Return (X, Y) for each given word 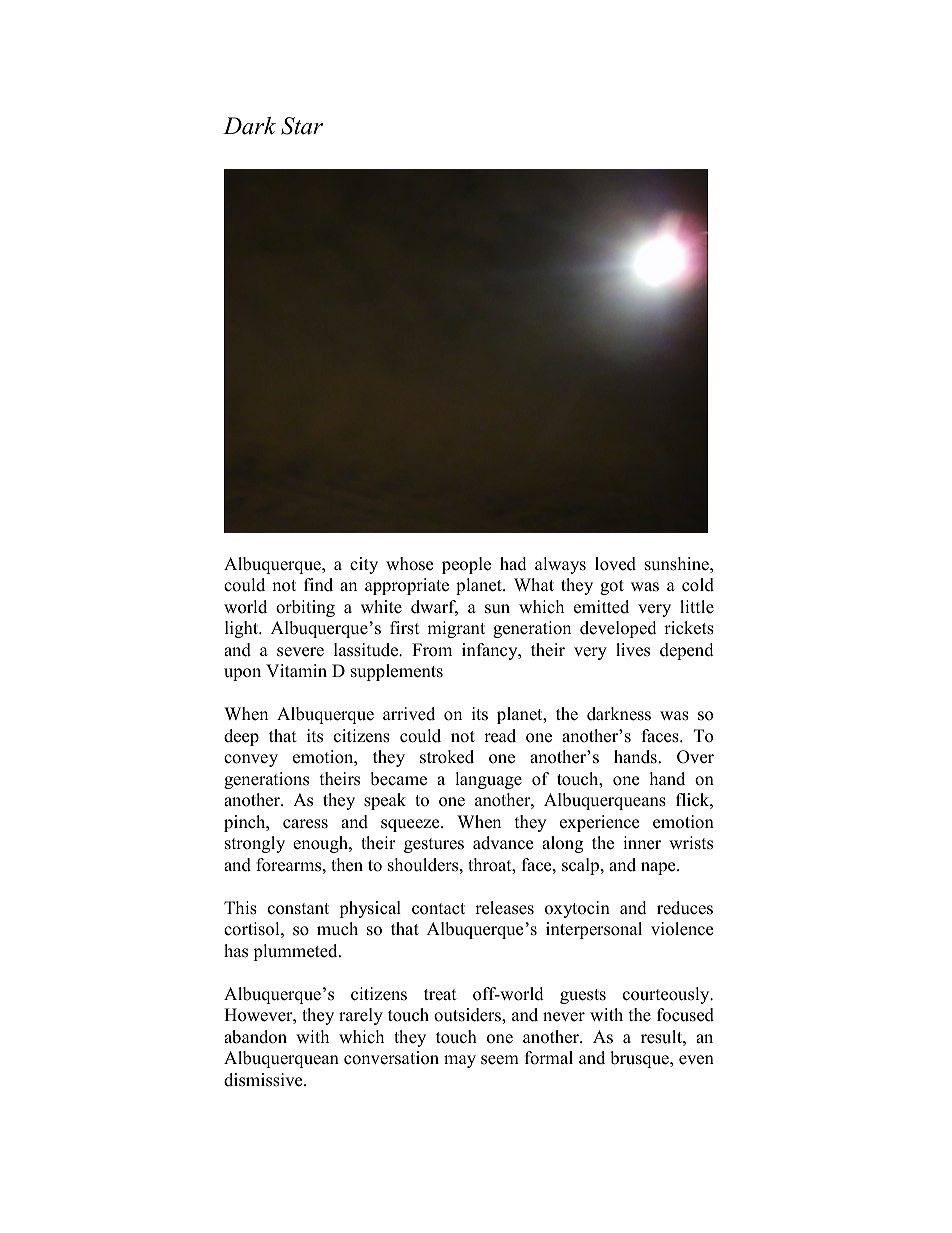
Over (695, 757)
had (513, 564)
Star (302, 126)
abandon (255, 1037)
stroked (447, 757)
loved (615, 564)
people (466, 565)
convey (251, 760)
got (612, 587)
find (318, 585)
